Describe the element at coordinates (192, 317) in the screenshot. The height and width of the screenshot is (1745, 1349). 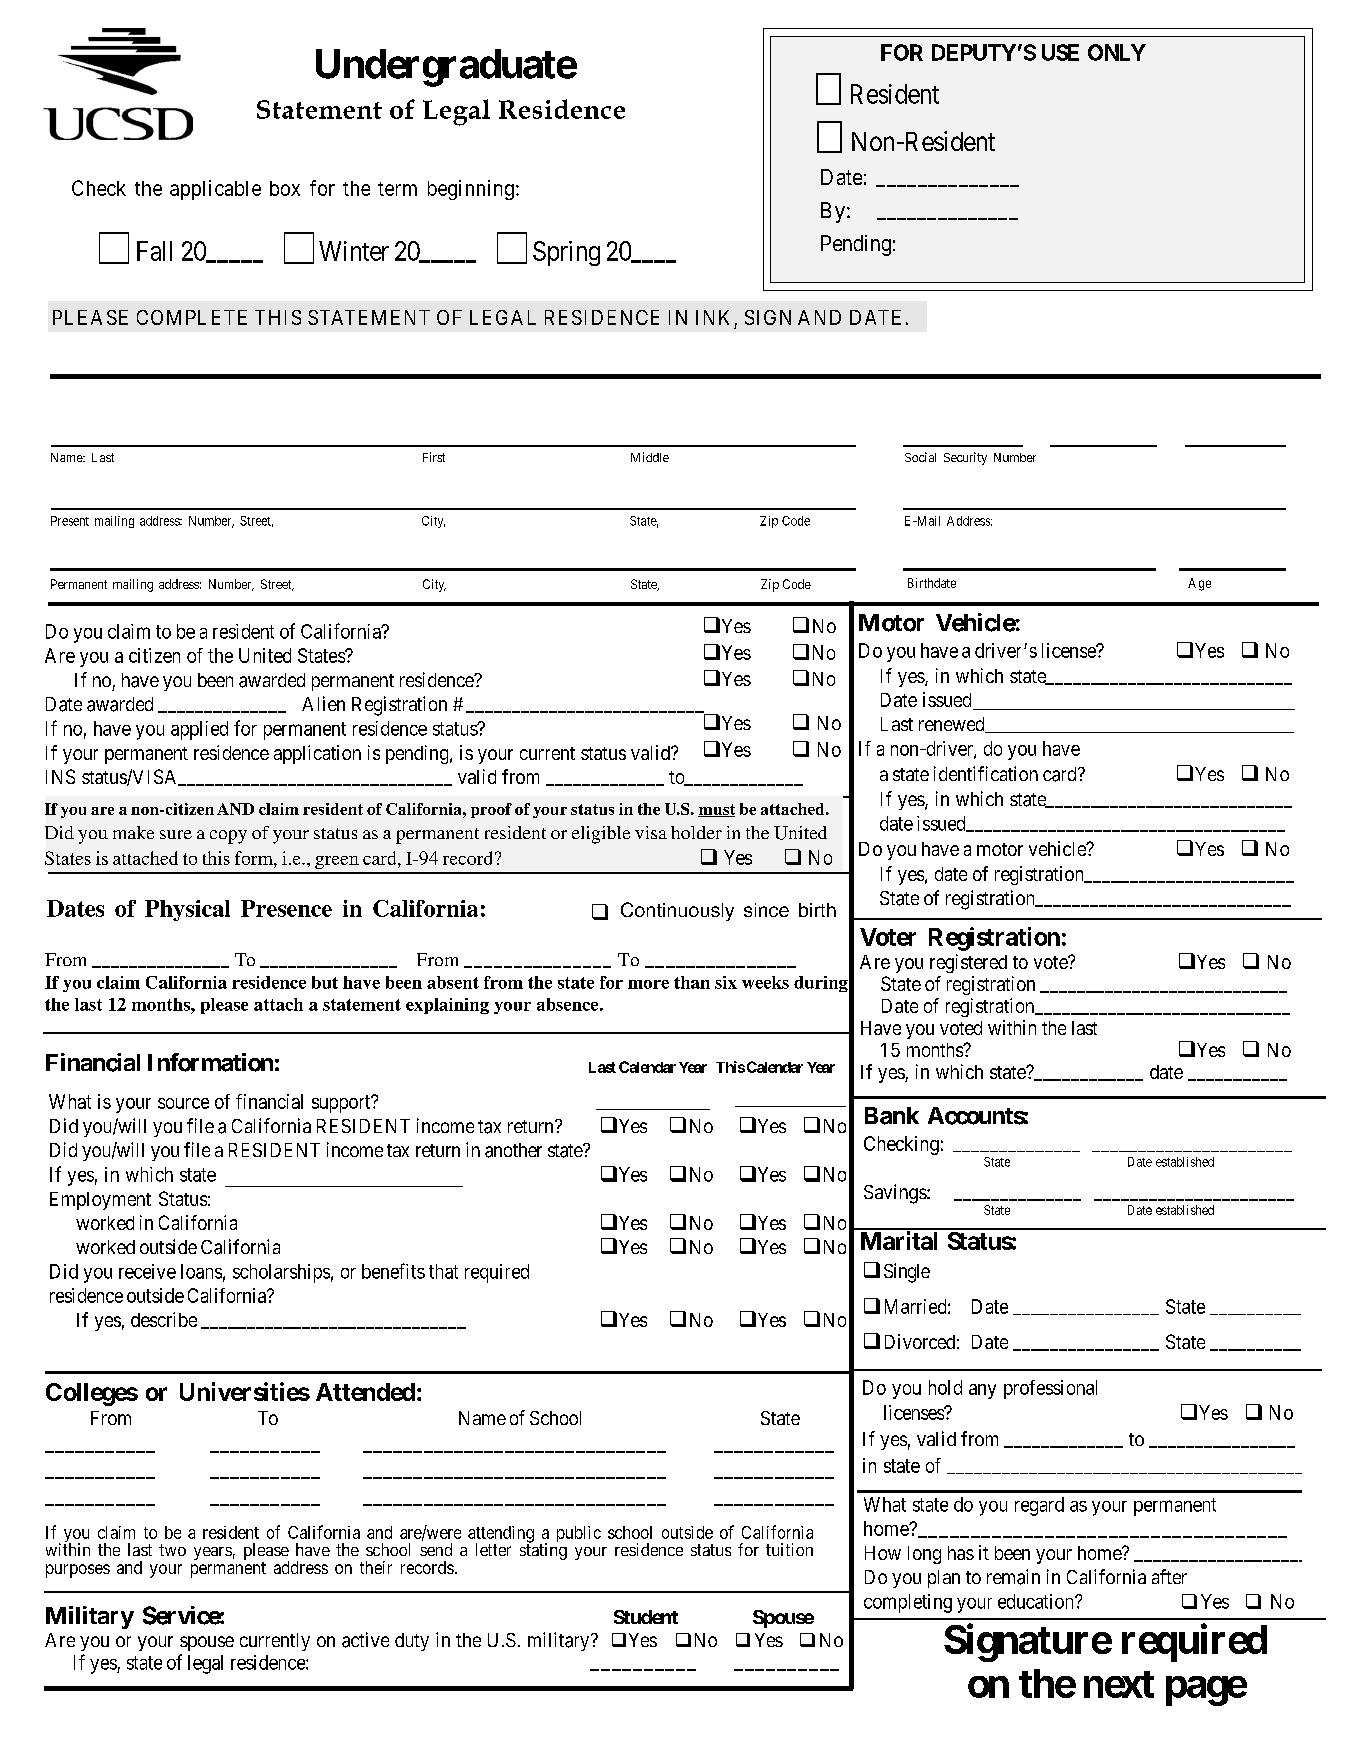
I see `COMPLETE` at that location.
